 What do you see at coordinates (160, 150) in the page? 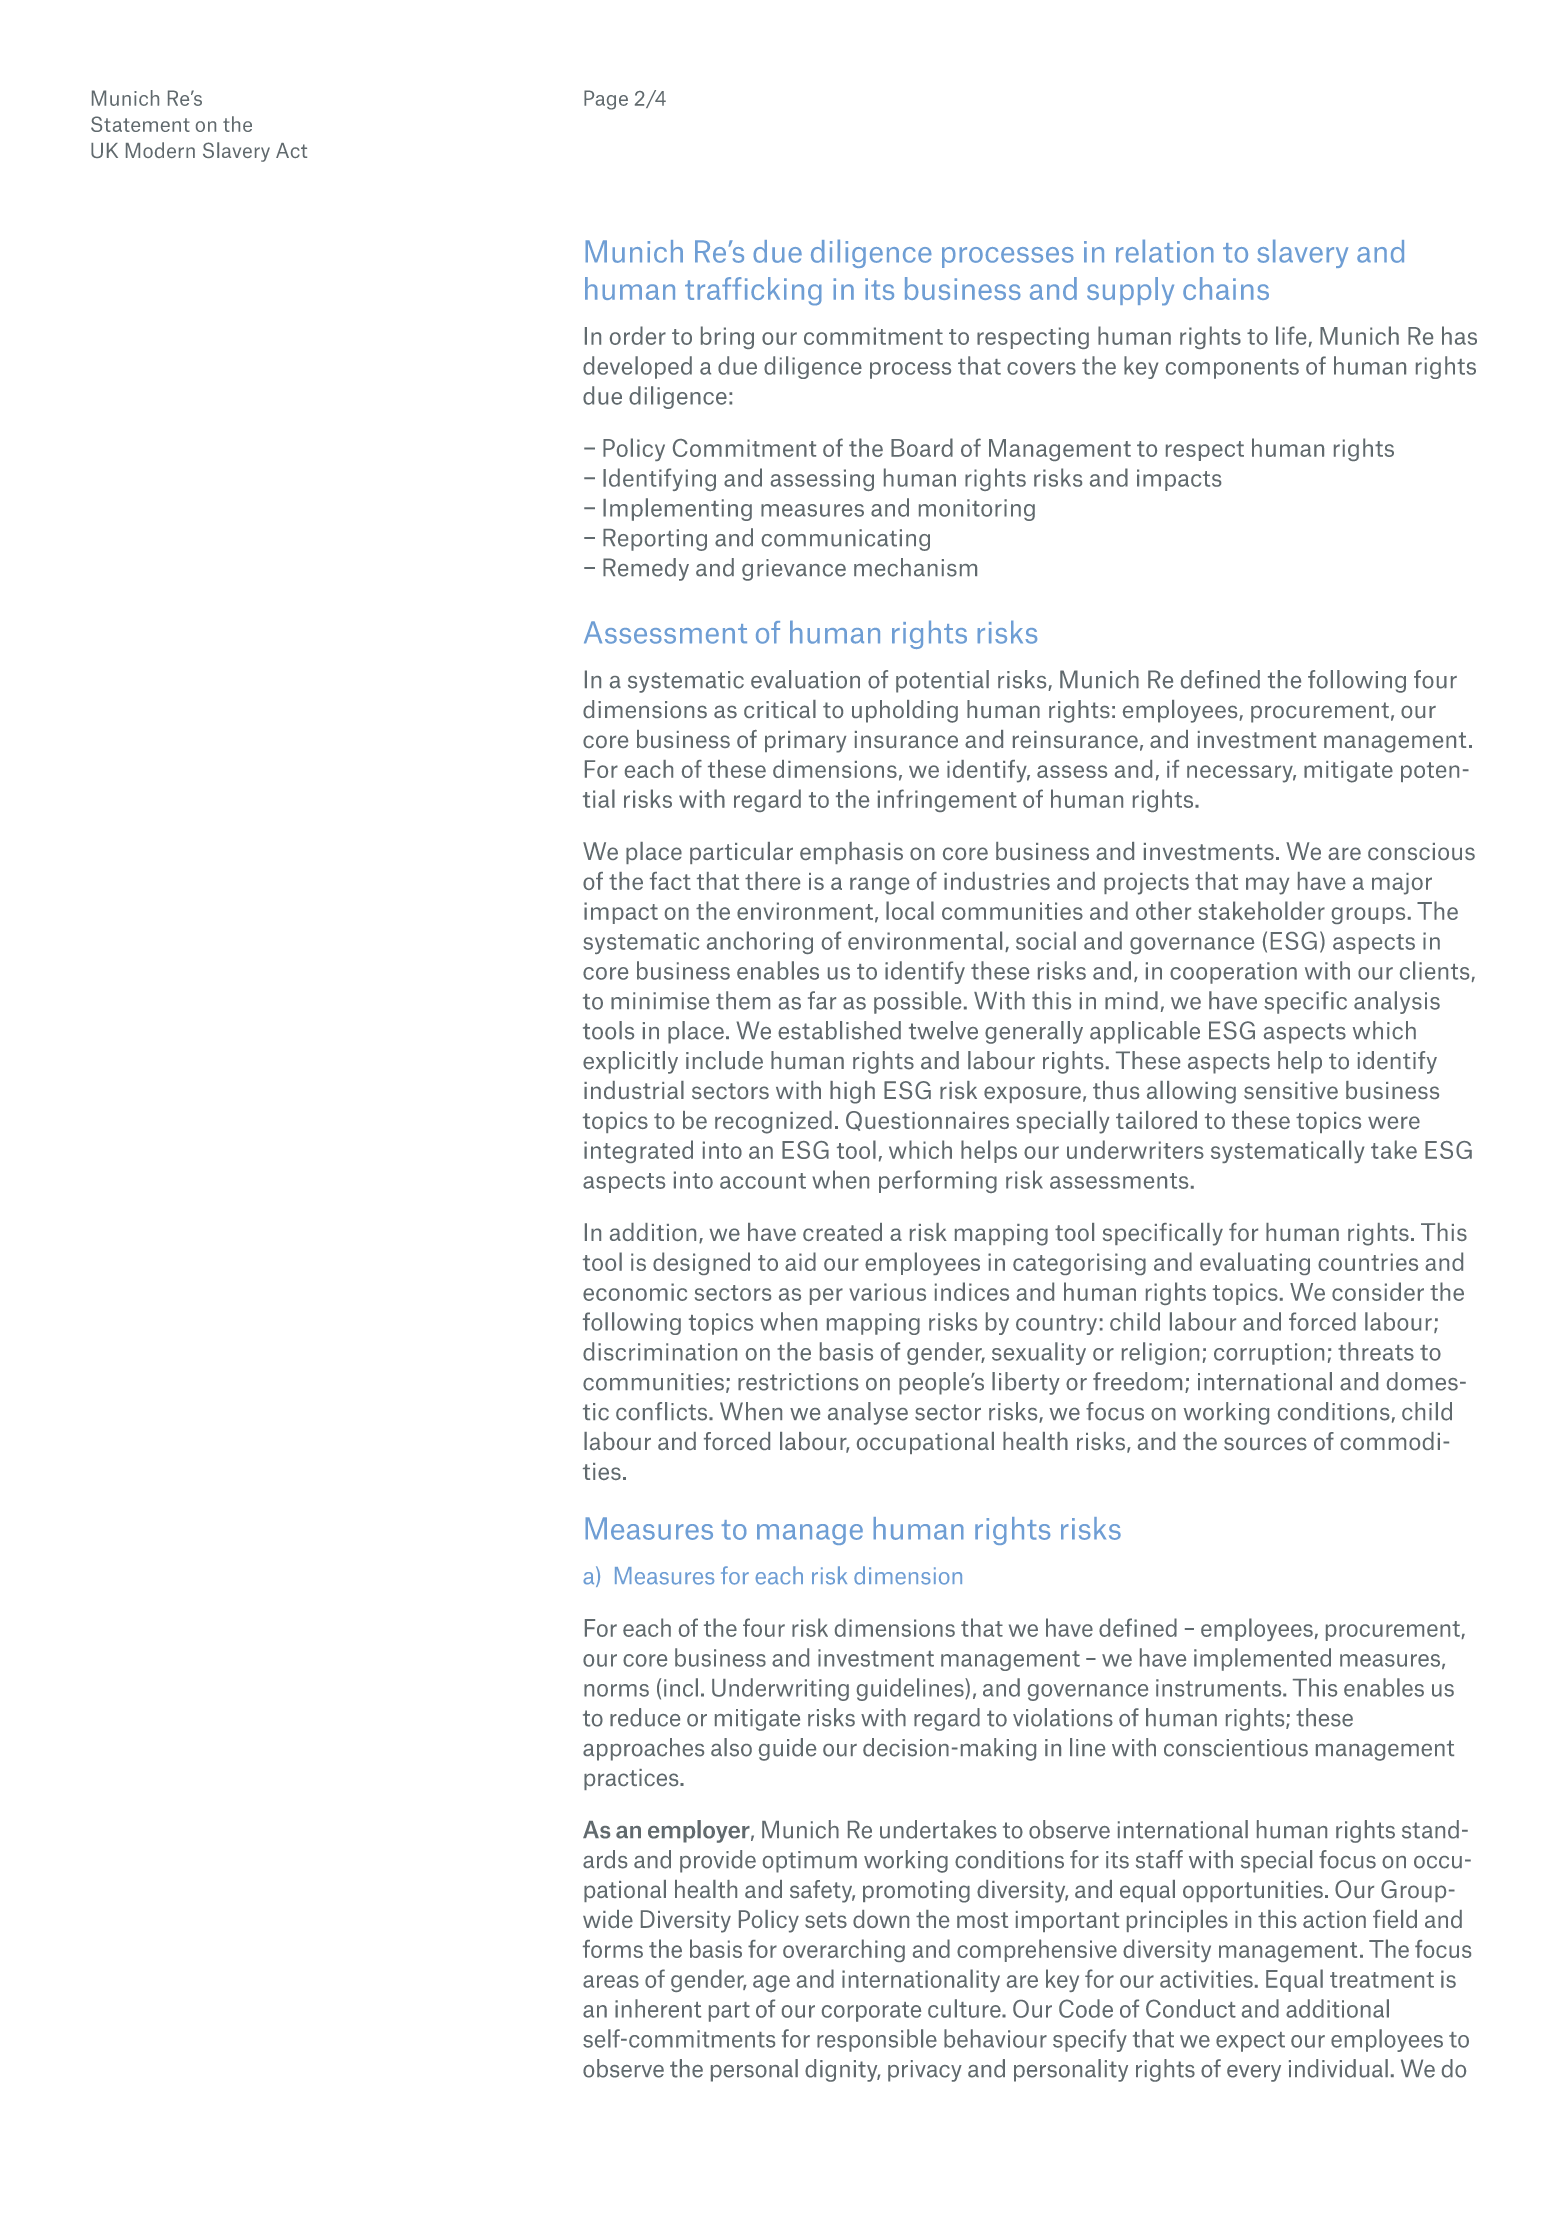
I see `Modern` at bounding box center [160, 150].
